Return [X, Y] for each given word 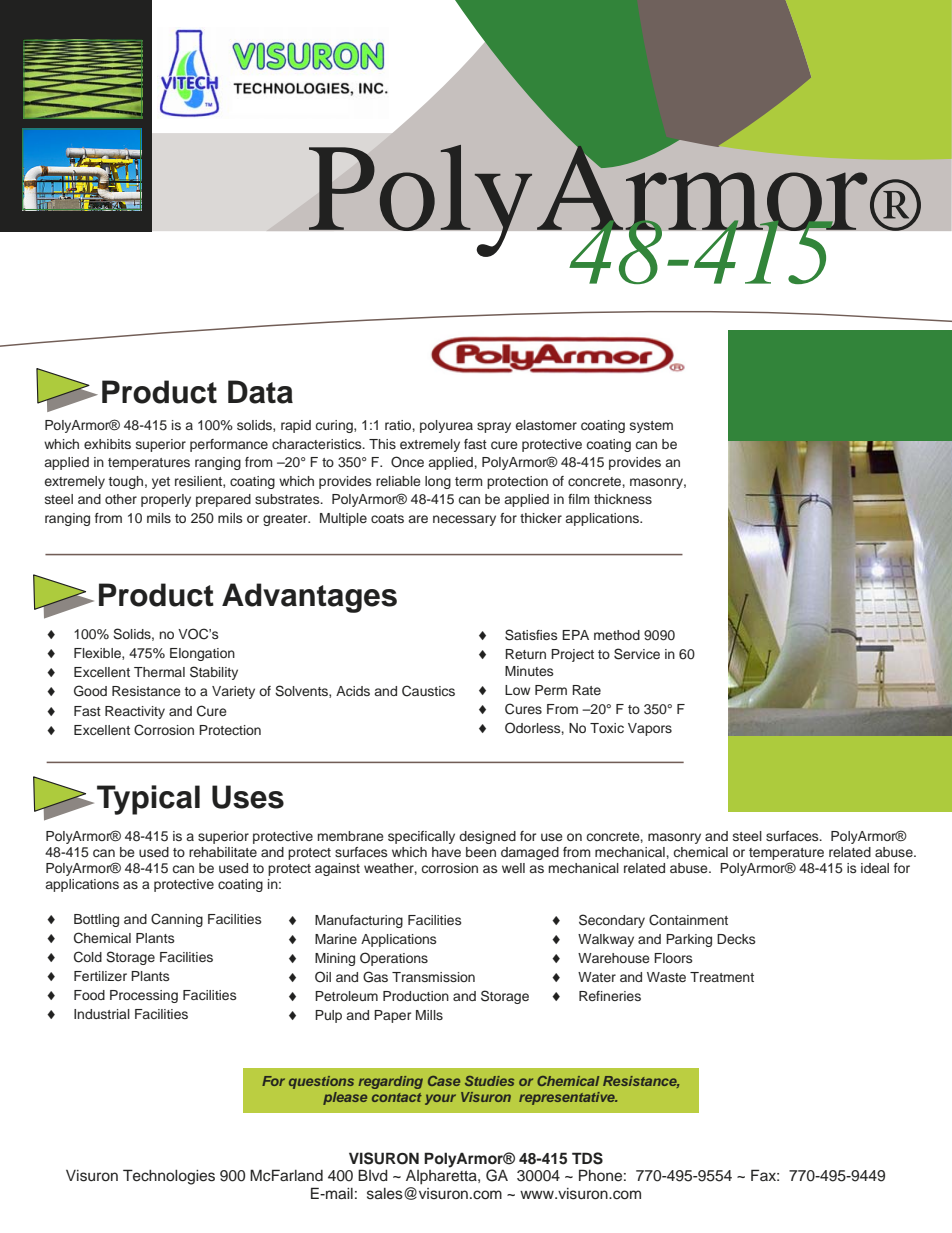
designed [487, 837]
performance [229, 445]
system [651, 427]
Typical [148, 800]
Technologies [169, 1177]
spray [494, 427]
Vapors [650, 729]
